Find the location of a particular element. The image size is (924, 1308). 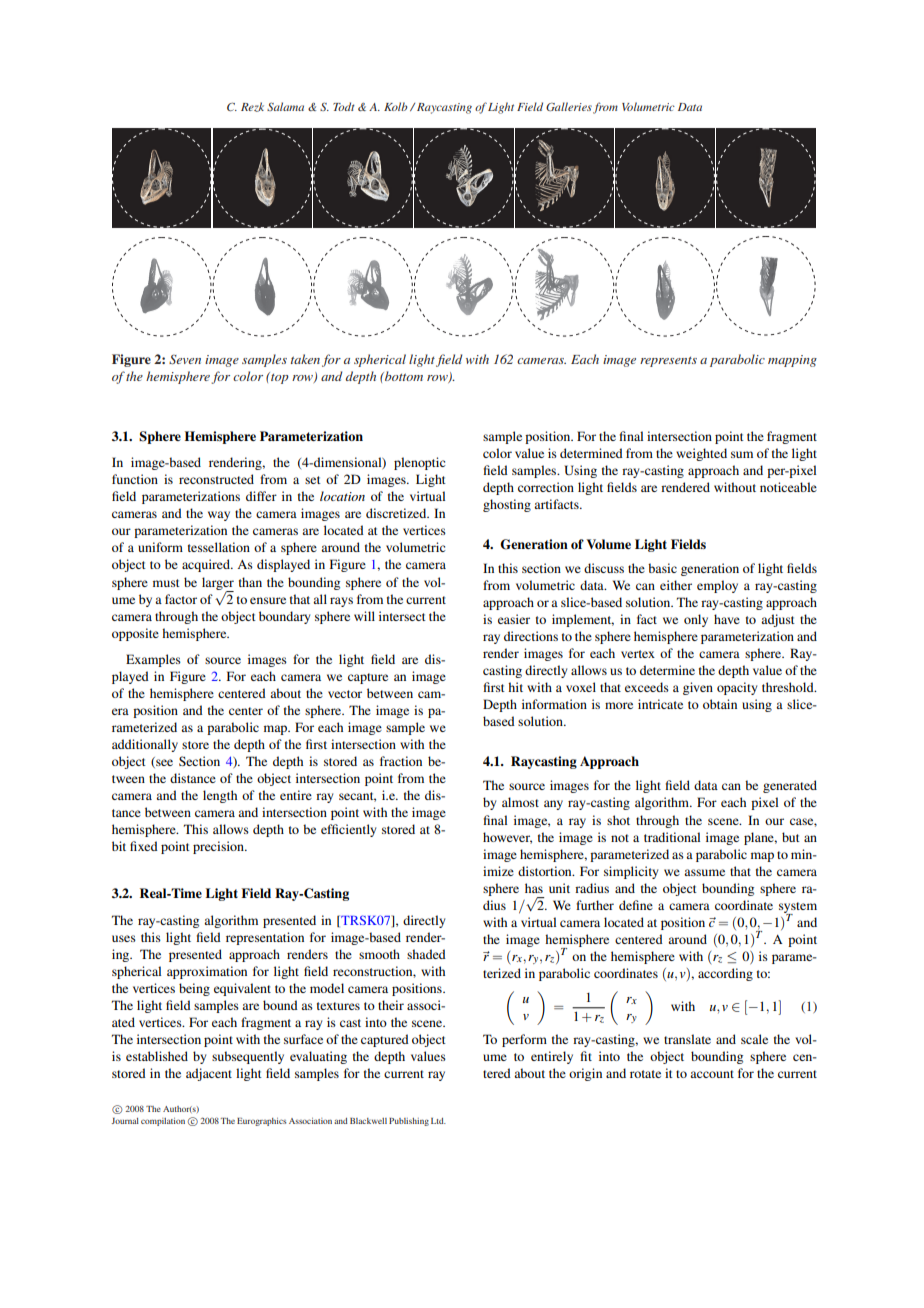

Ltd is located at coordinates (438, 1121).
